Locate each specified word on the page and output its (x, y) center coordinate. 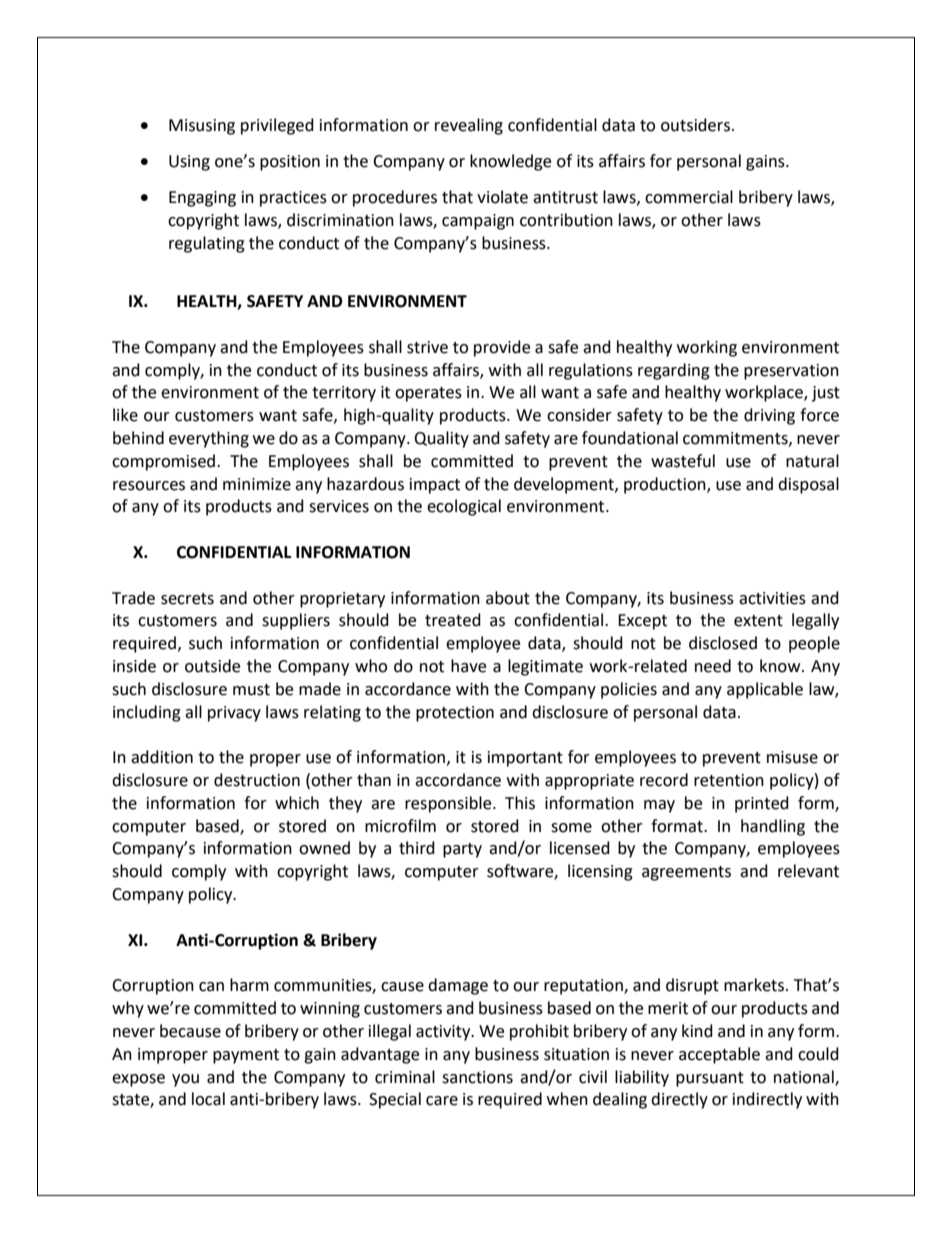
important (525, 759)
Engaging (202, 199)
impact (435, 486)
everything (209, 439)
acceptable (719, 1055)
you (185, 1080)
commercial (689, 197)
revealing (469, 126)
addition (162, 757)
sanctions (477, 1077)
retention (729, 780)
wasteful (683, 461)
